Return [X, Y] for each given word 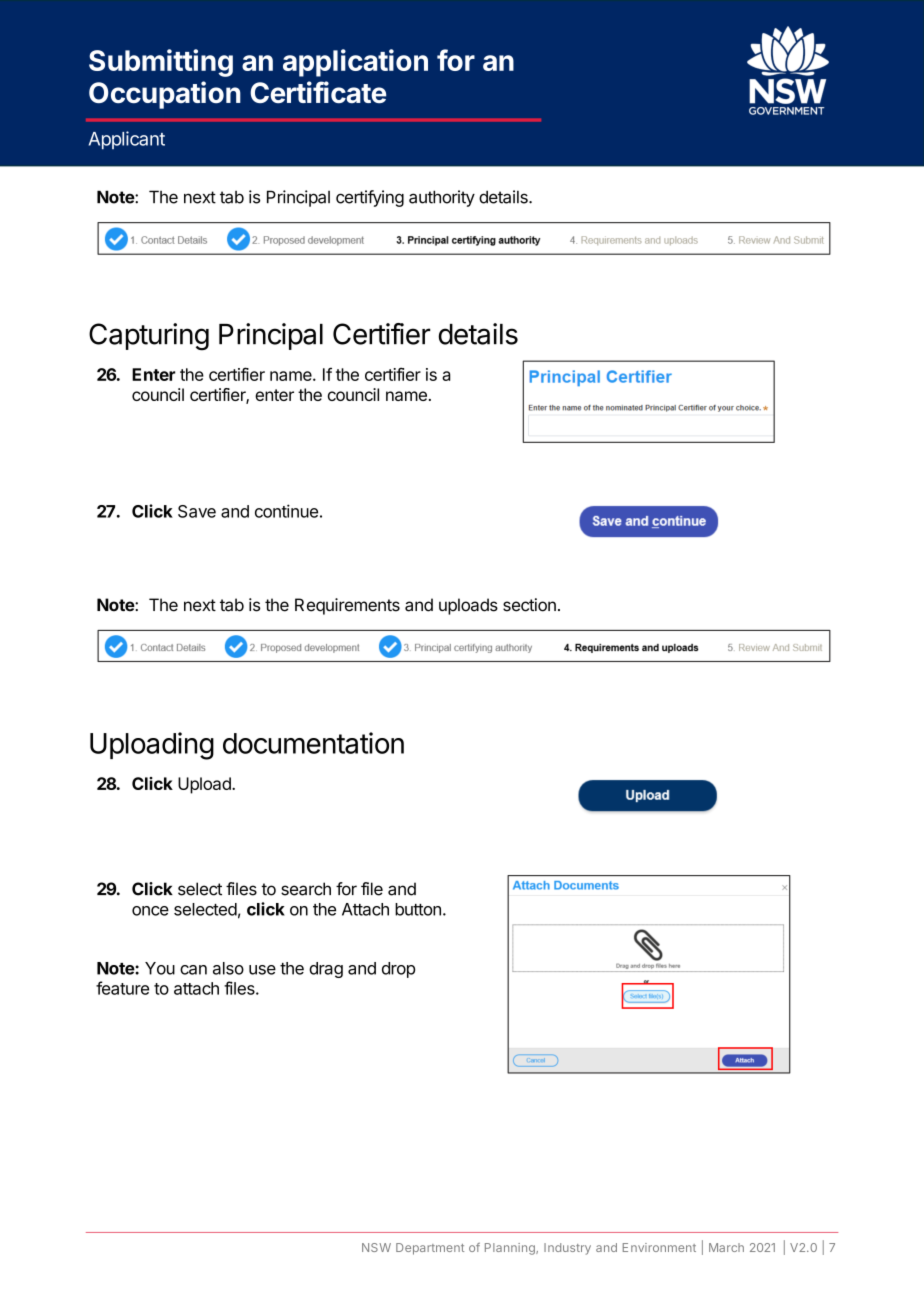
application [355, 63]
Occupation [165, 95]
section [529, 605]
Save [197, 511]
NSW [376, 1247]
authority [442, 198]
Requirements [347, 606]
